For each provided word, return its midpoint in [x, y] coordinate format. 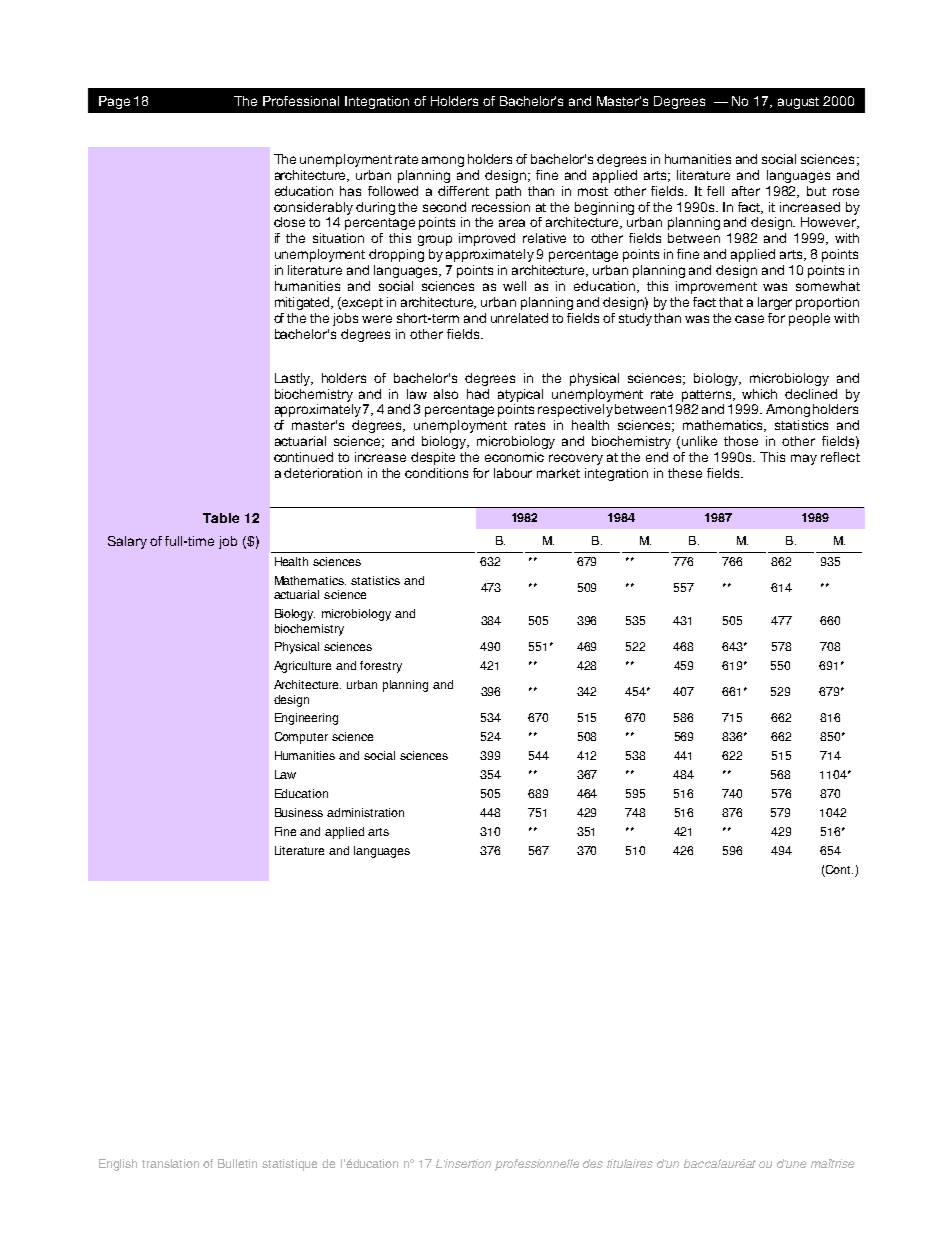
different [463, 191]
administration [365, 812]
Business [299, 812]
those [741, 441]
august [798, 103]
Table [221, 518]
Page [114, 102]
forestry [381, 667]
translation [170, 1163]
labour [513, 473]
